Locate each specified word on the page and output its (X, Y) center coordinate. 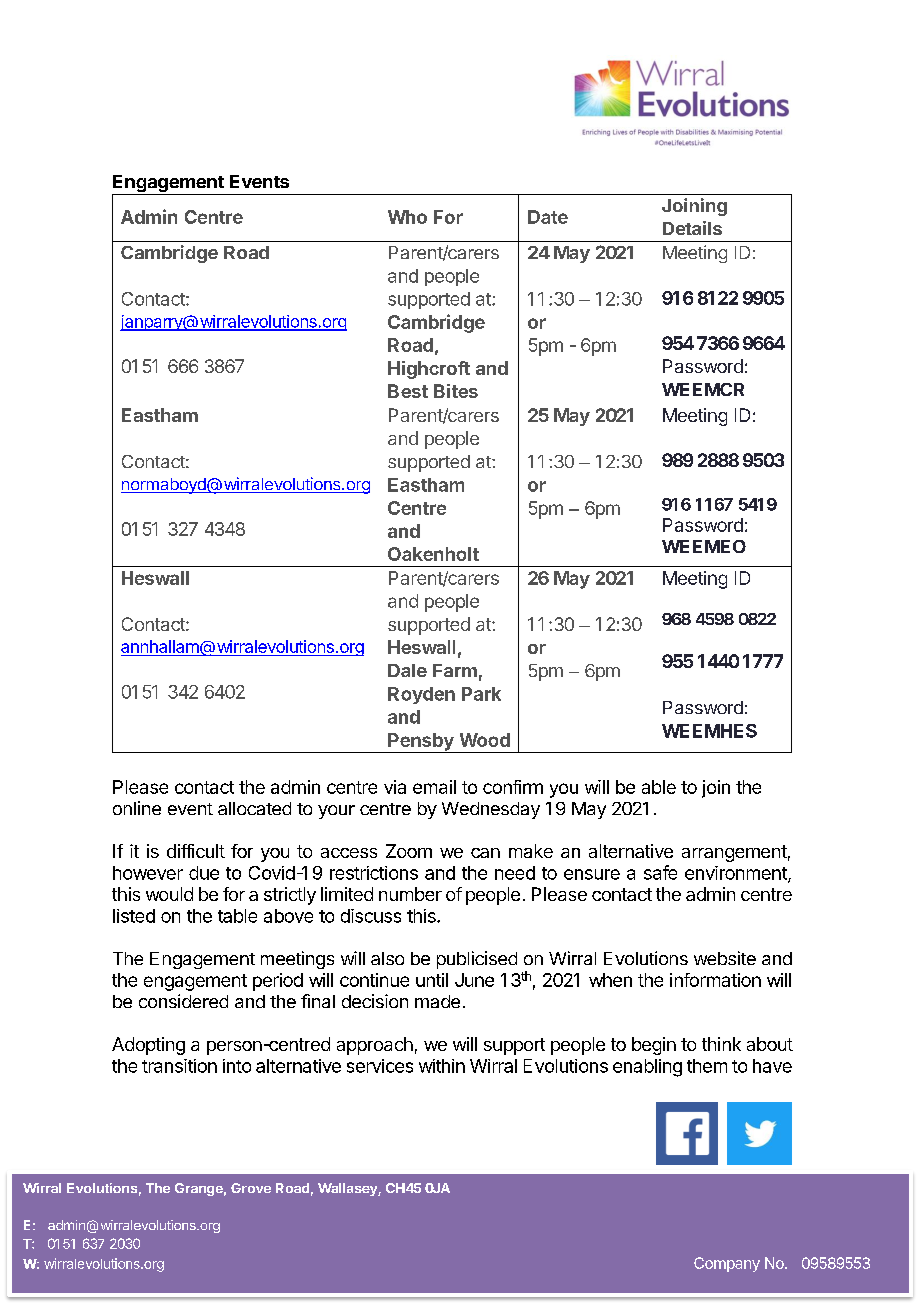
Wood (485, 740)
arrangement (734, 853)
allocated (254, 808)
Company (727, 1264)
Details (692, 228)
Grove (251, 1188)
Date (548, 217)
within (442, 1066)
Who (407, 217)
